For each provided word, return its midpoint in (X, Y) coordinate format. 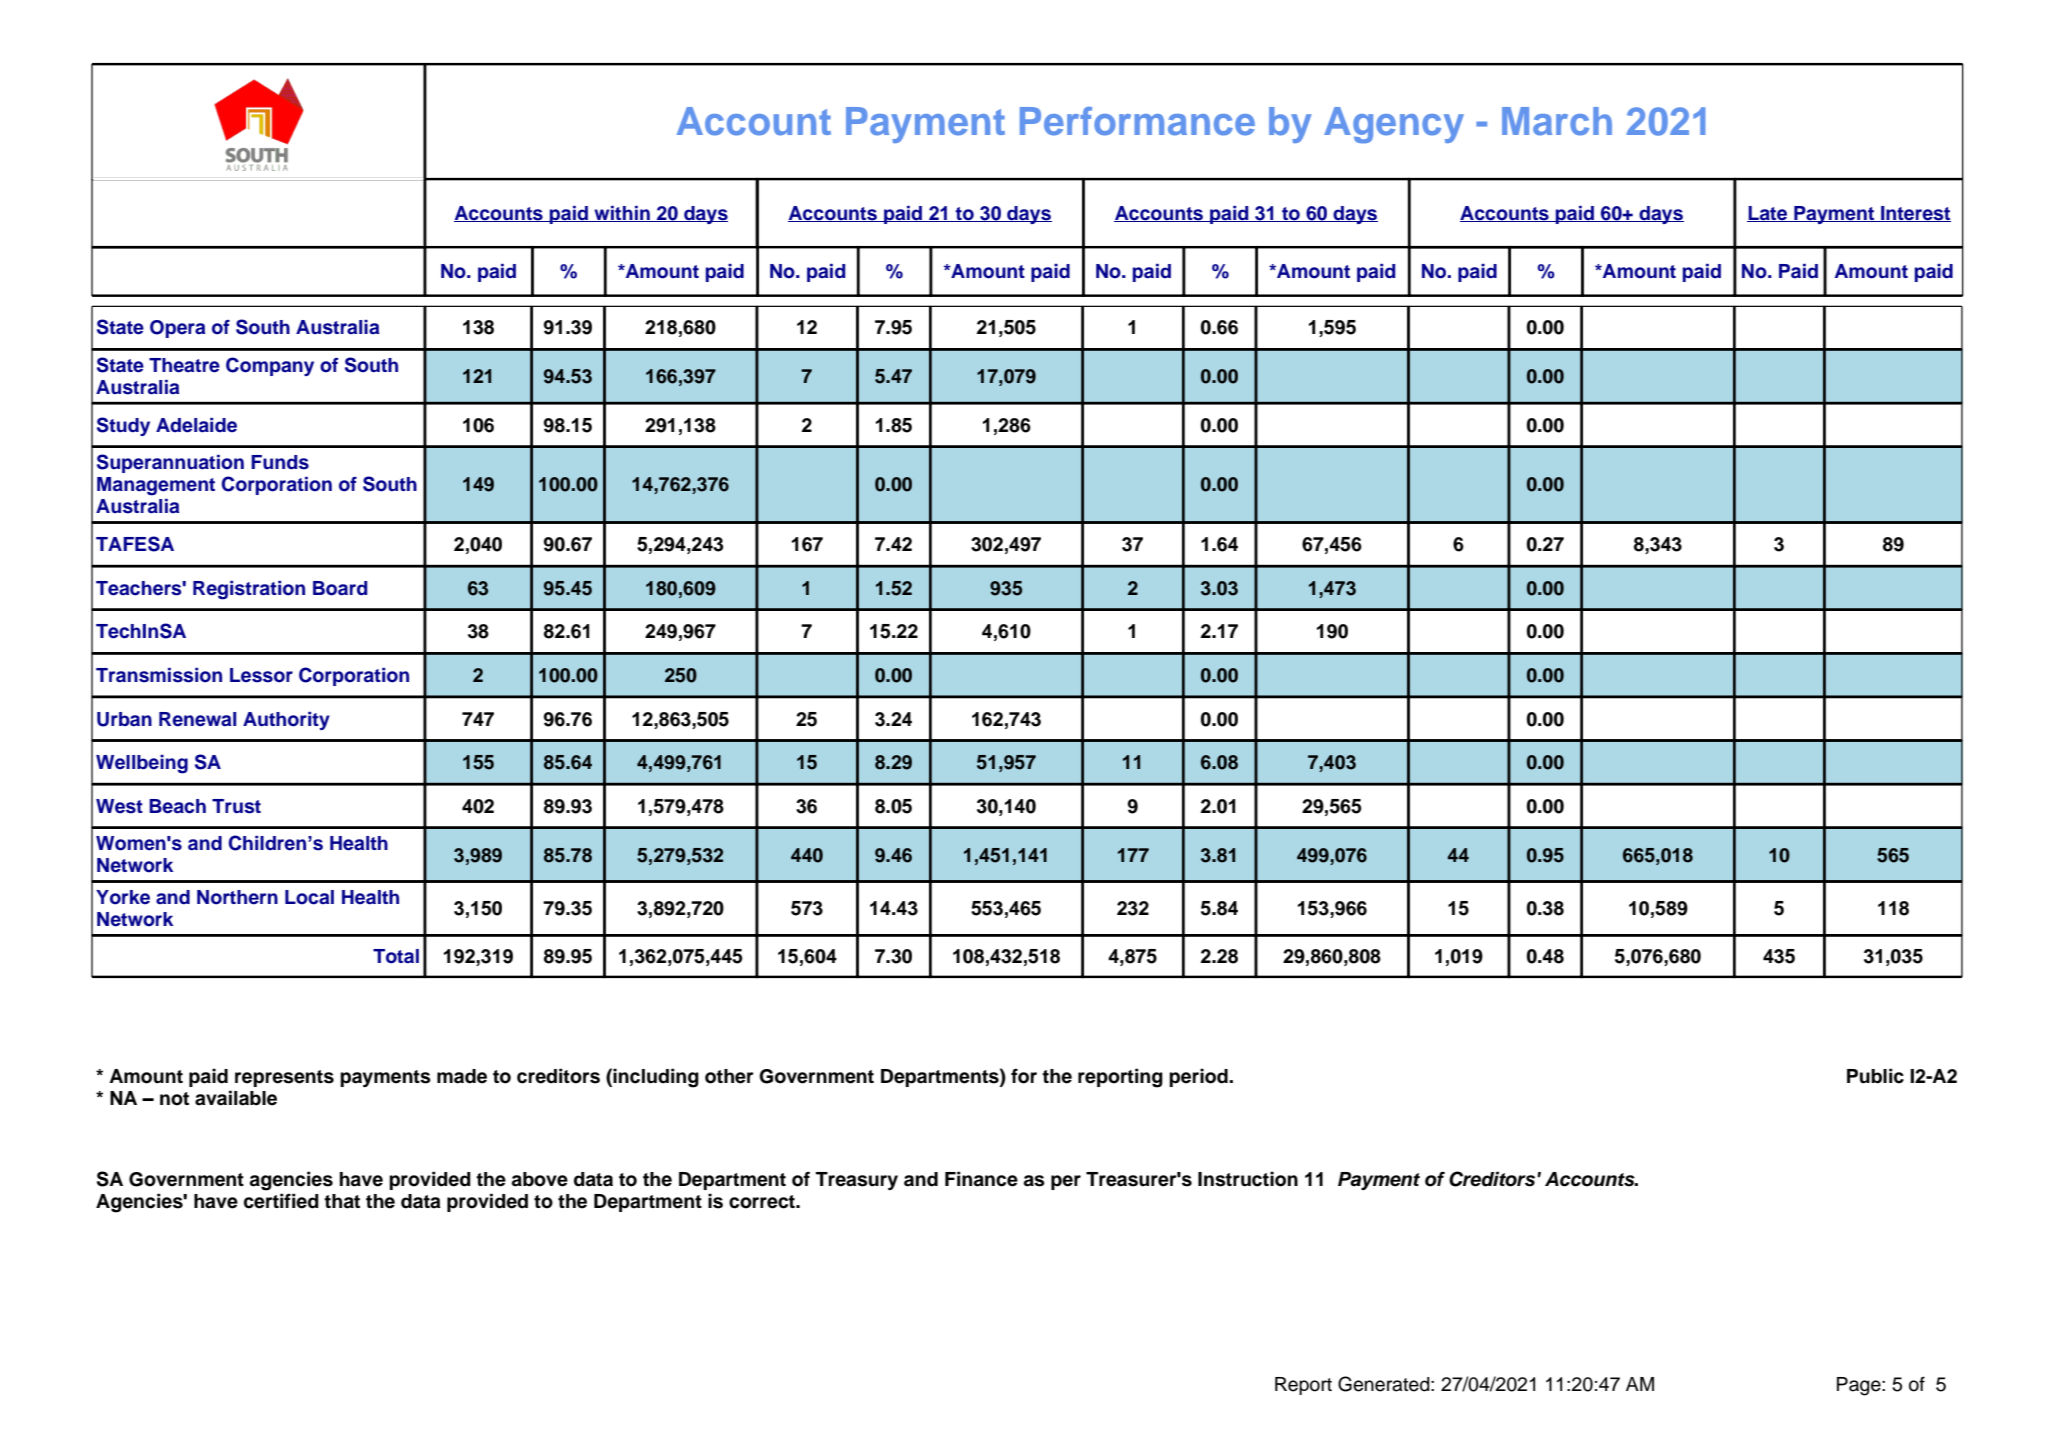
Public (1875, 1076)
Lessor (261, 675)
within (622, 214)
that (342, 1201)
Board (340, 588)
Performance (1137, 121)
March (1557, 121)
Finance (981, 1179)
